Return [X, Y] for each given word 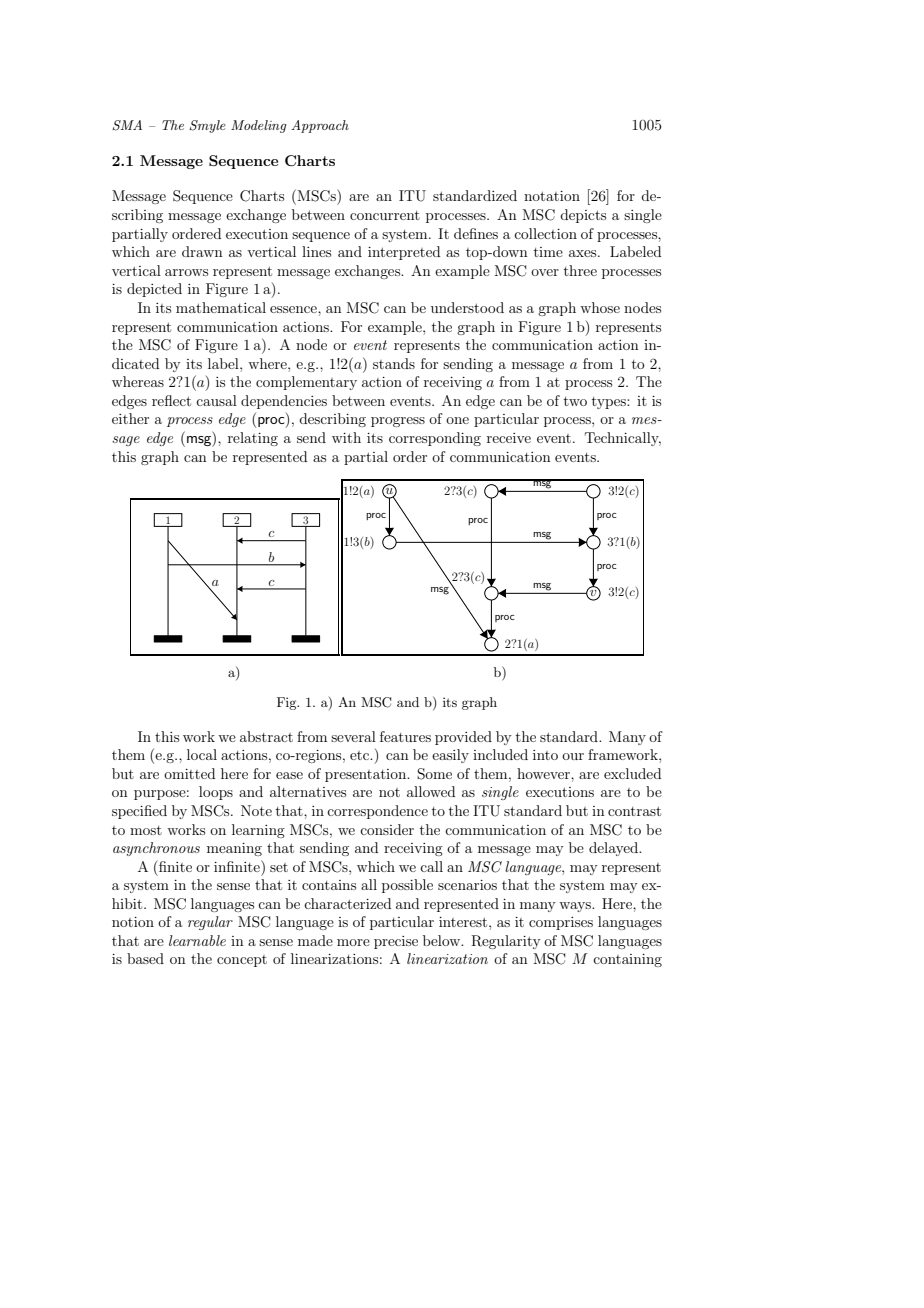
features [405, 736]
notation [552, 196]
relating [253, 439]
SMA [127, 125]
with [346, 437]
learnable [197, 940]
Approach [320, 126]
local [202, 754]
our [573, 756]
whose [600, 307]
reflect [171, 400]
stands [394, 363]
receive [509, 438]
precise [396, 942]
